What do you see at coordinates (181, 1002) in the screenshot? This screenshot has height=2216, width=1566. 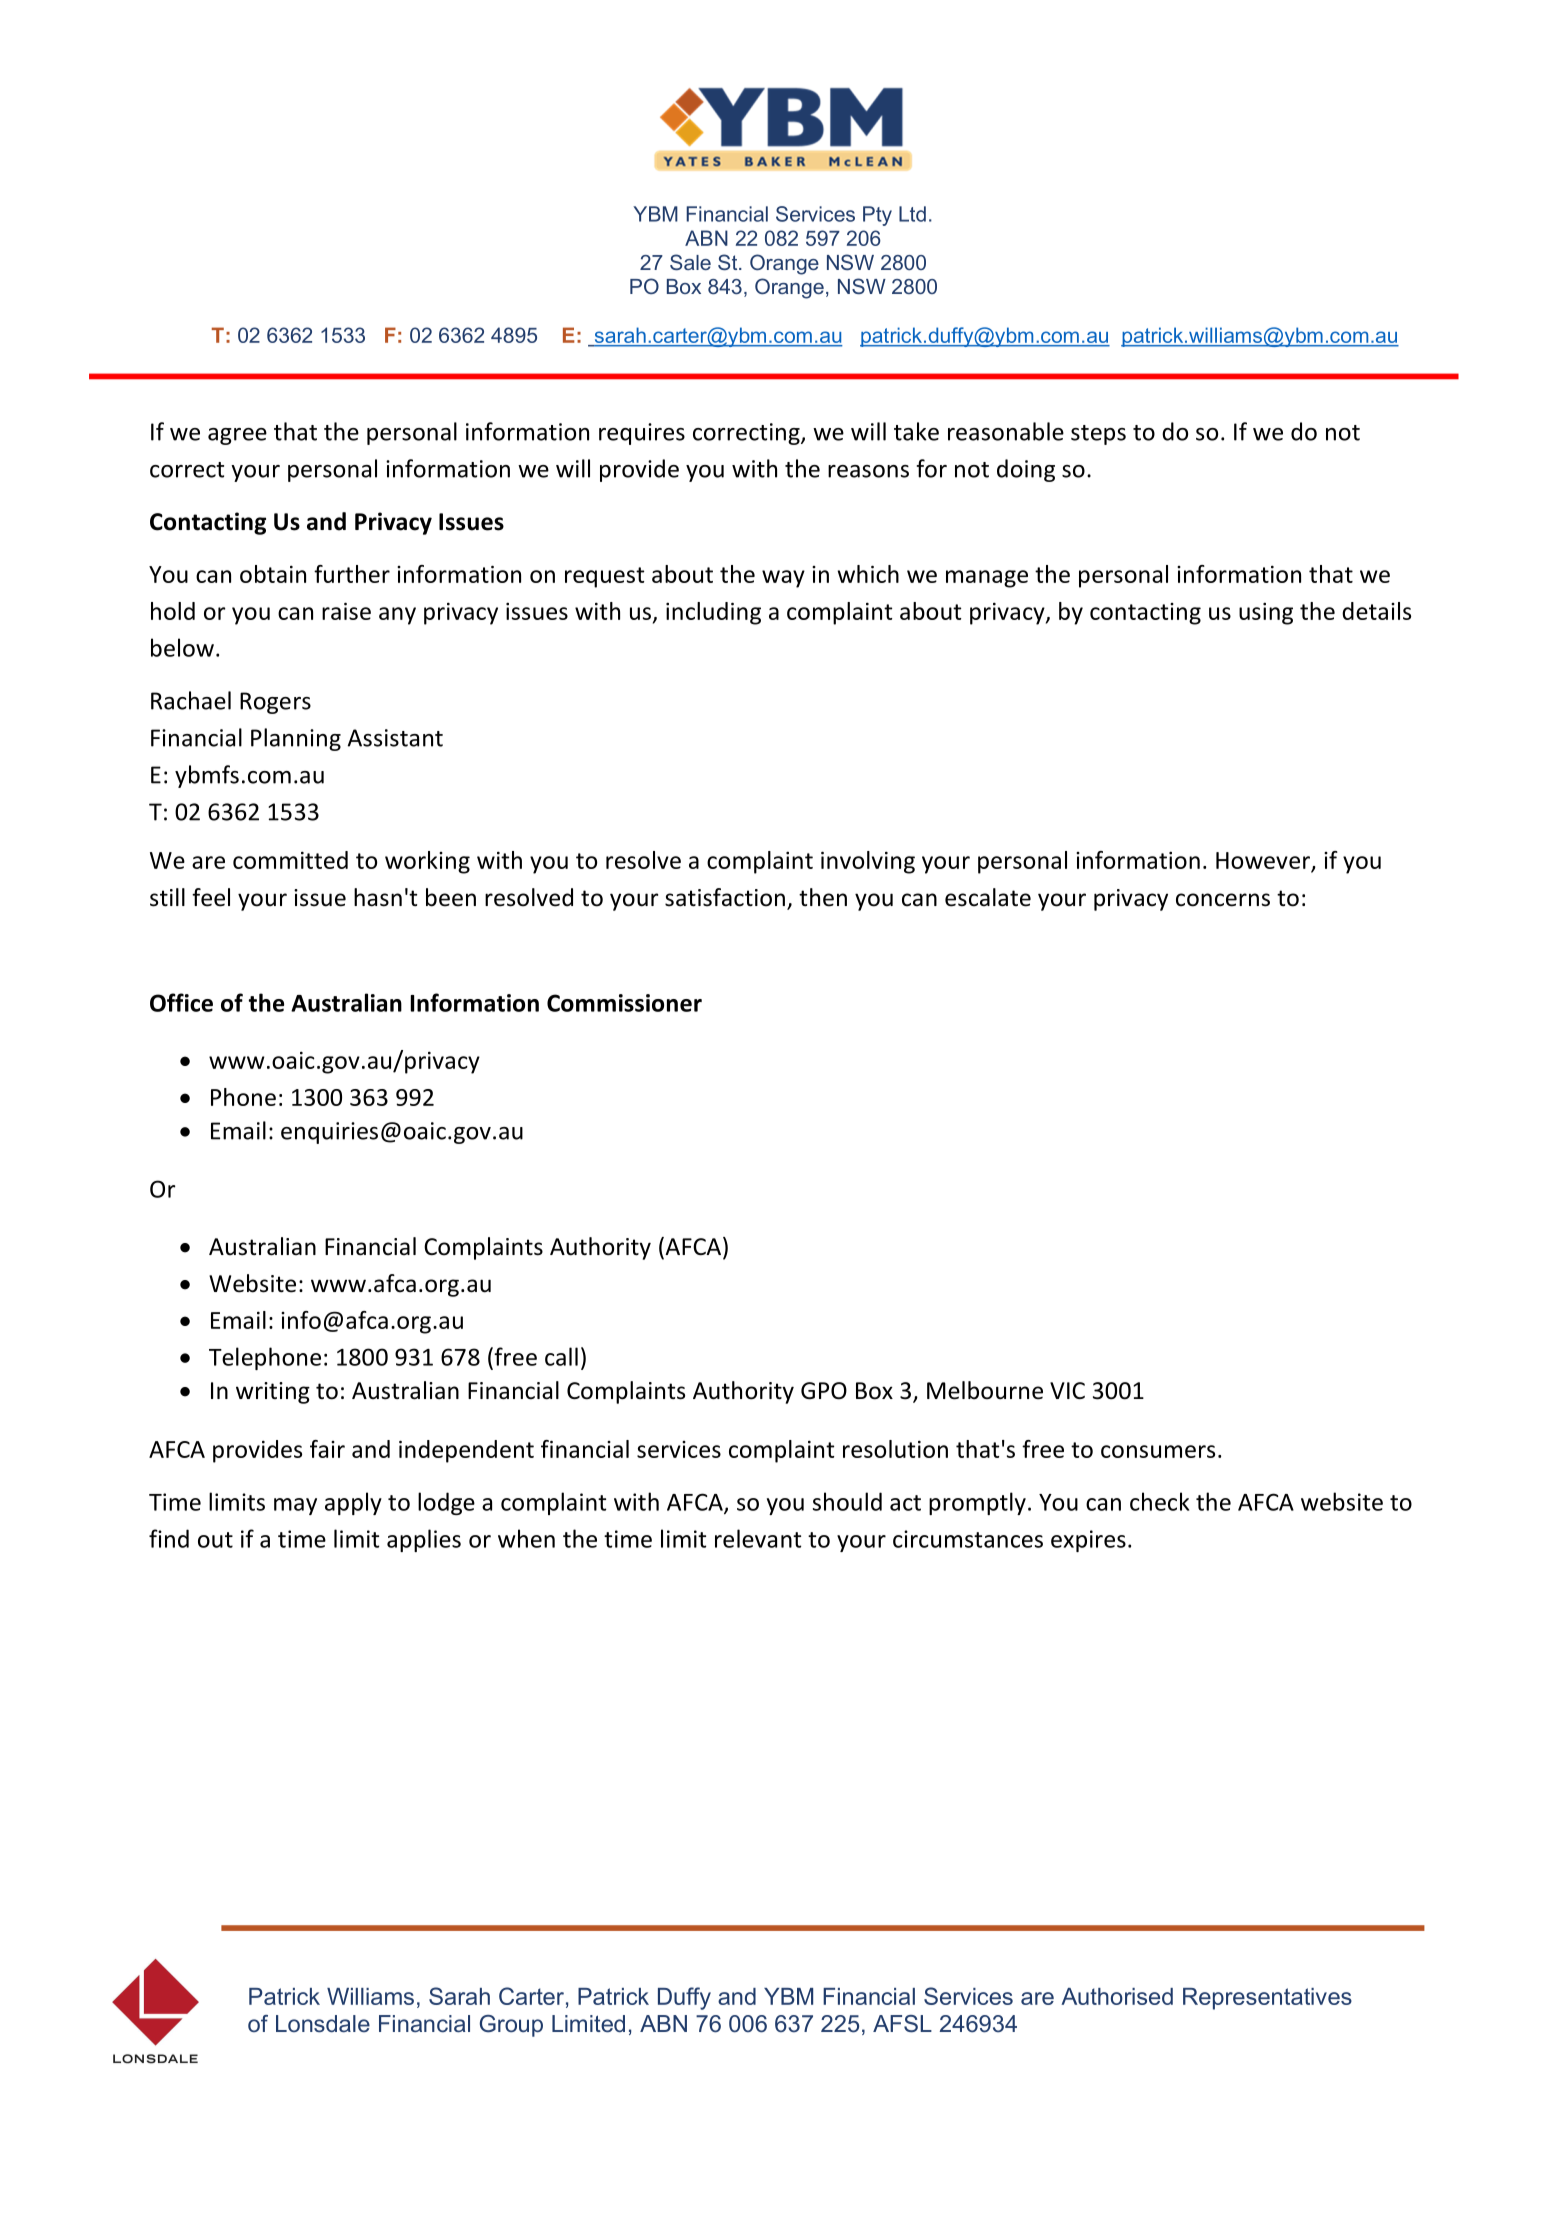 I see `Office` at bounding box center [181, 1002].
